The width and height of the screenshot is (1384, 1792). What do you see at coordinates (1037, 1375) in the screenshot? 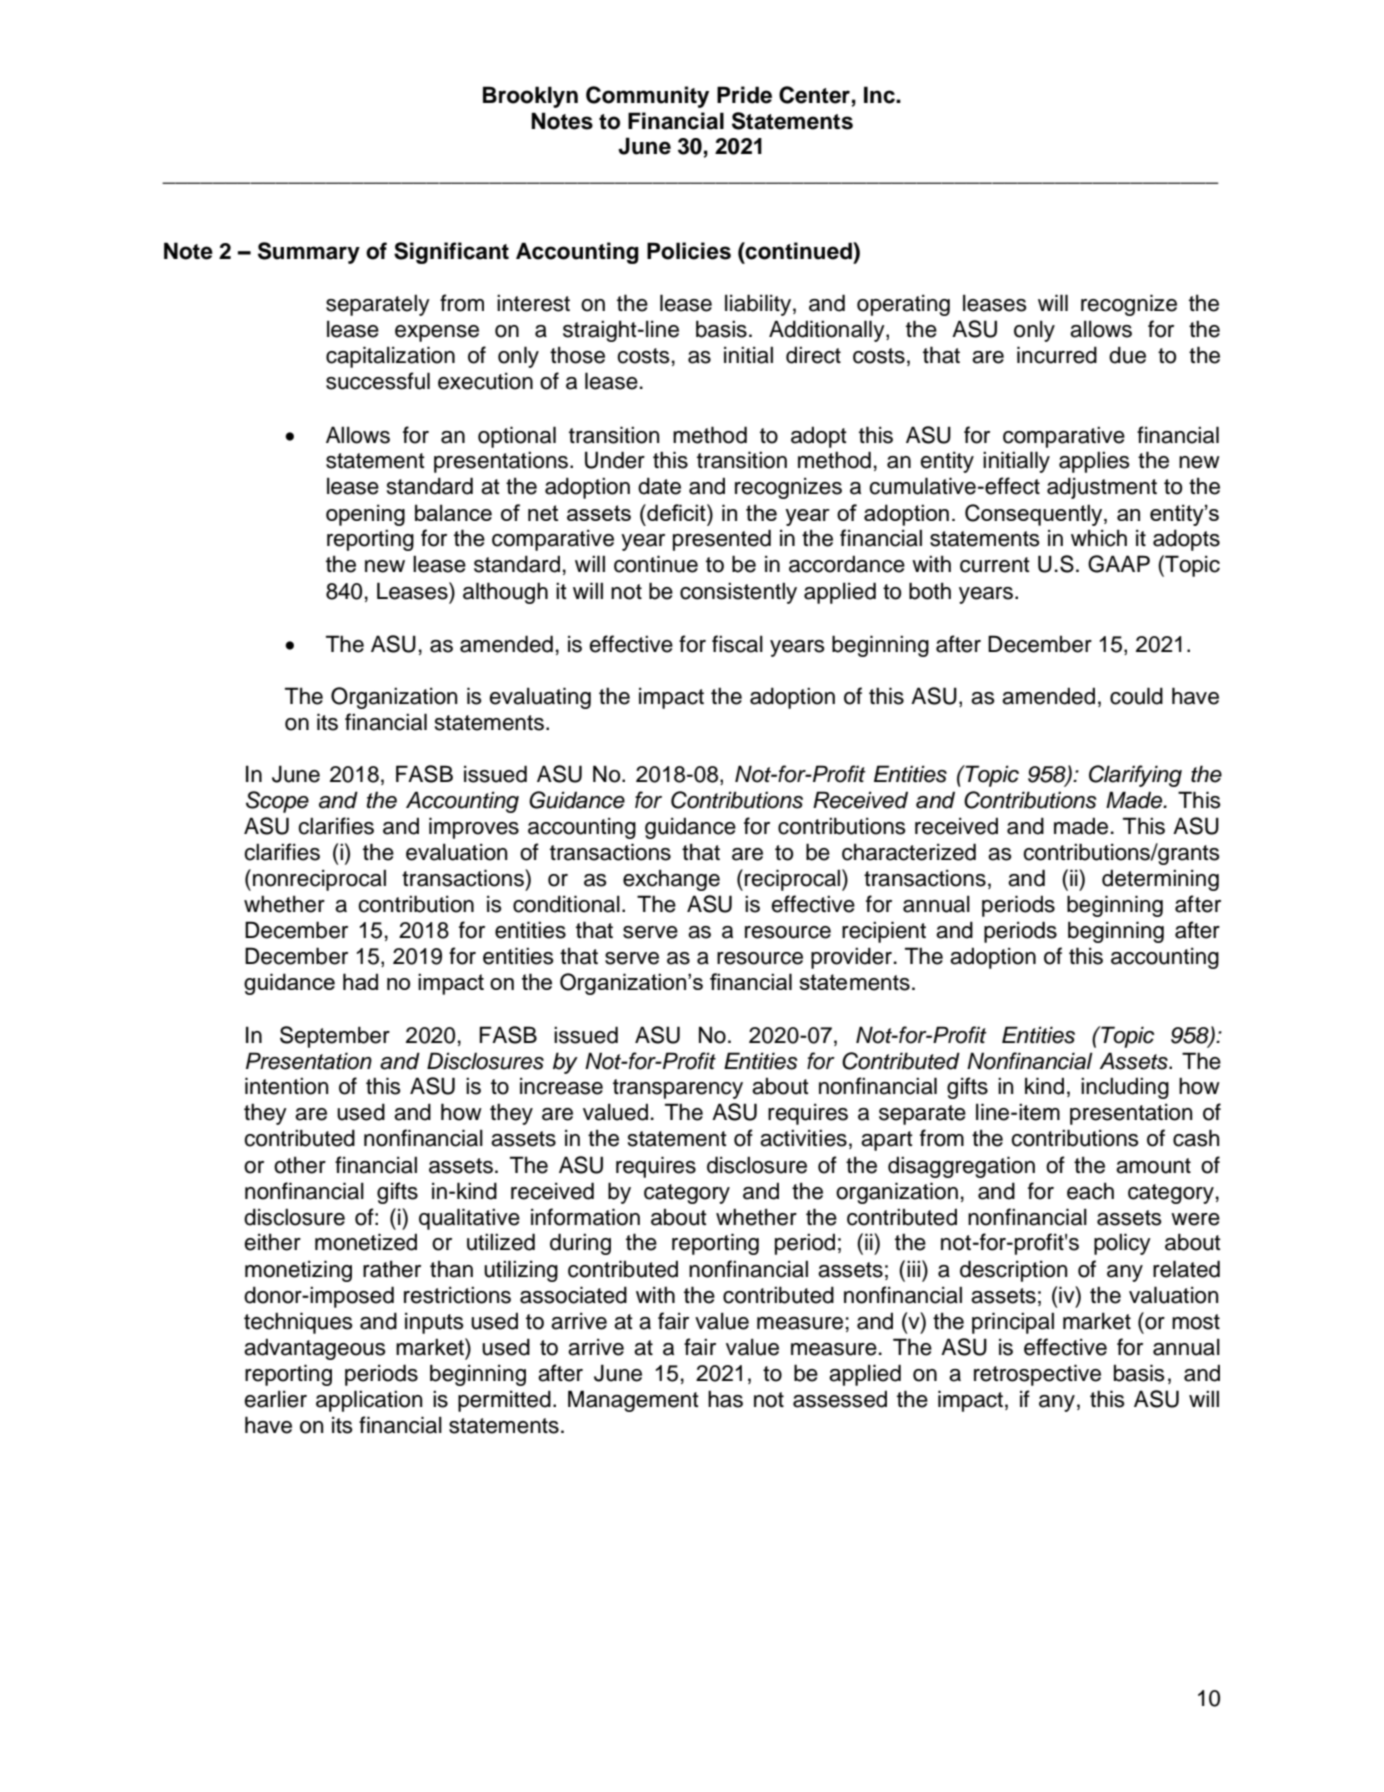
I see `retrospective` at bounding box center [1037, 1375].
